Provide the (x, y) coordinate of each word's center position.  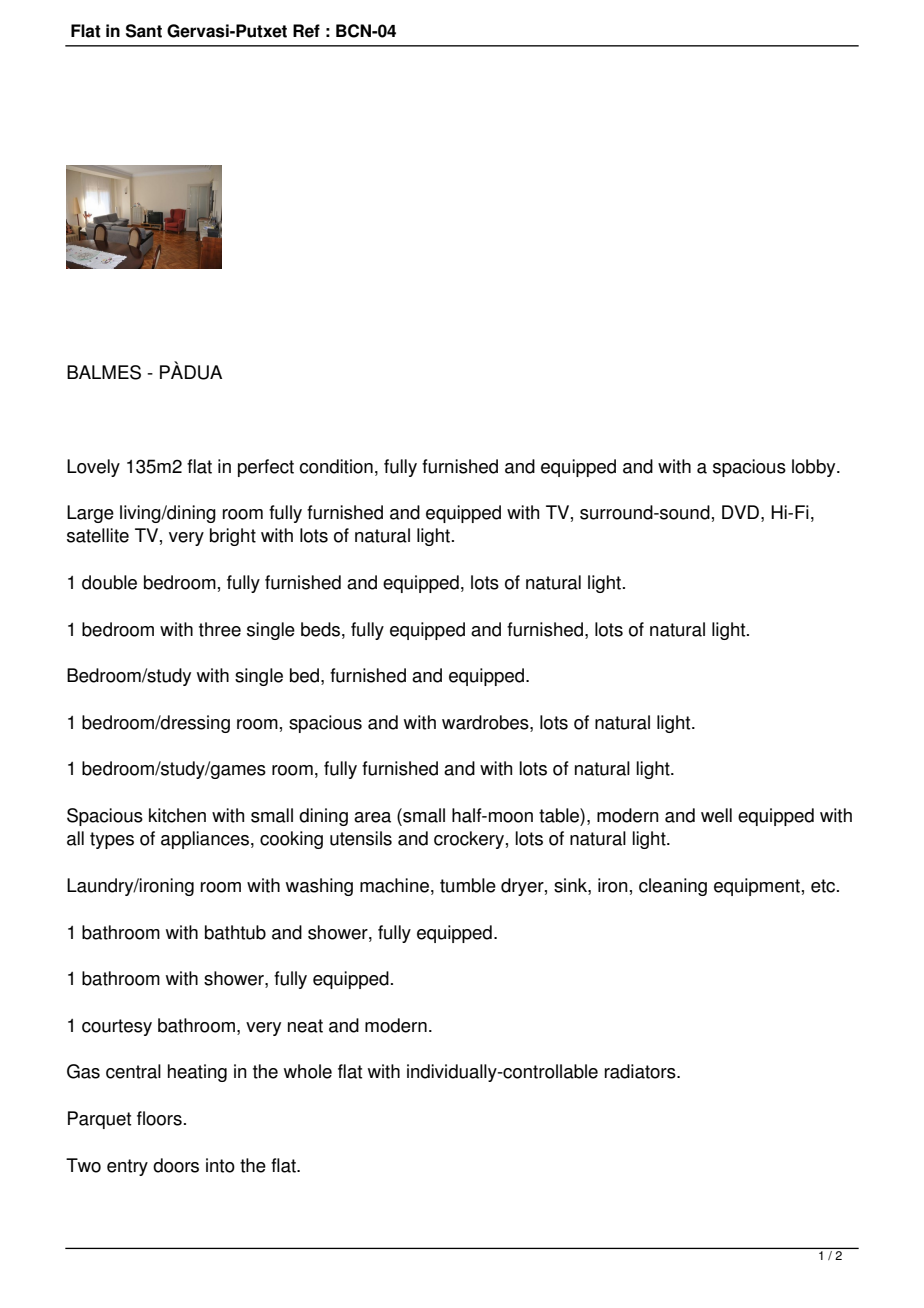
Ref (306, 31)
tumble (468, 885)
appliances (205, 840)
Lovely (93, 468)
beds (320, 629)
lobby (815, 468)
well (716, 815)
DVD (740, 512)
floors (159, 1118)
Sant (144, 31)
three (220, 629)
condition (336, 466)
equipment (757, 887)
